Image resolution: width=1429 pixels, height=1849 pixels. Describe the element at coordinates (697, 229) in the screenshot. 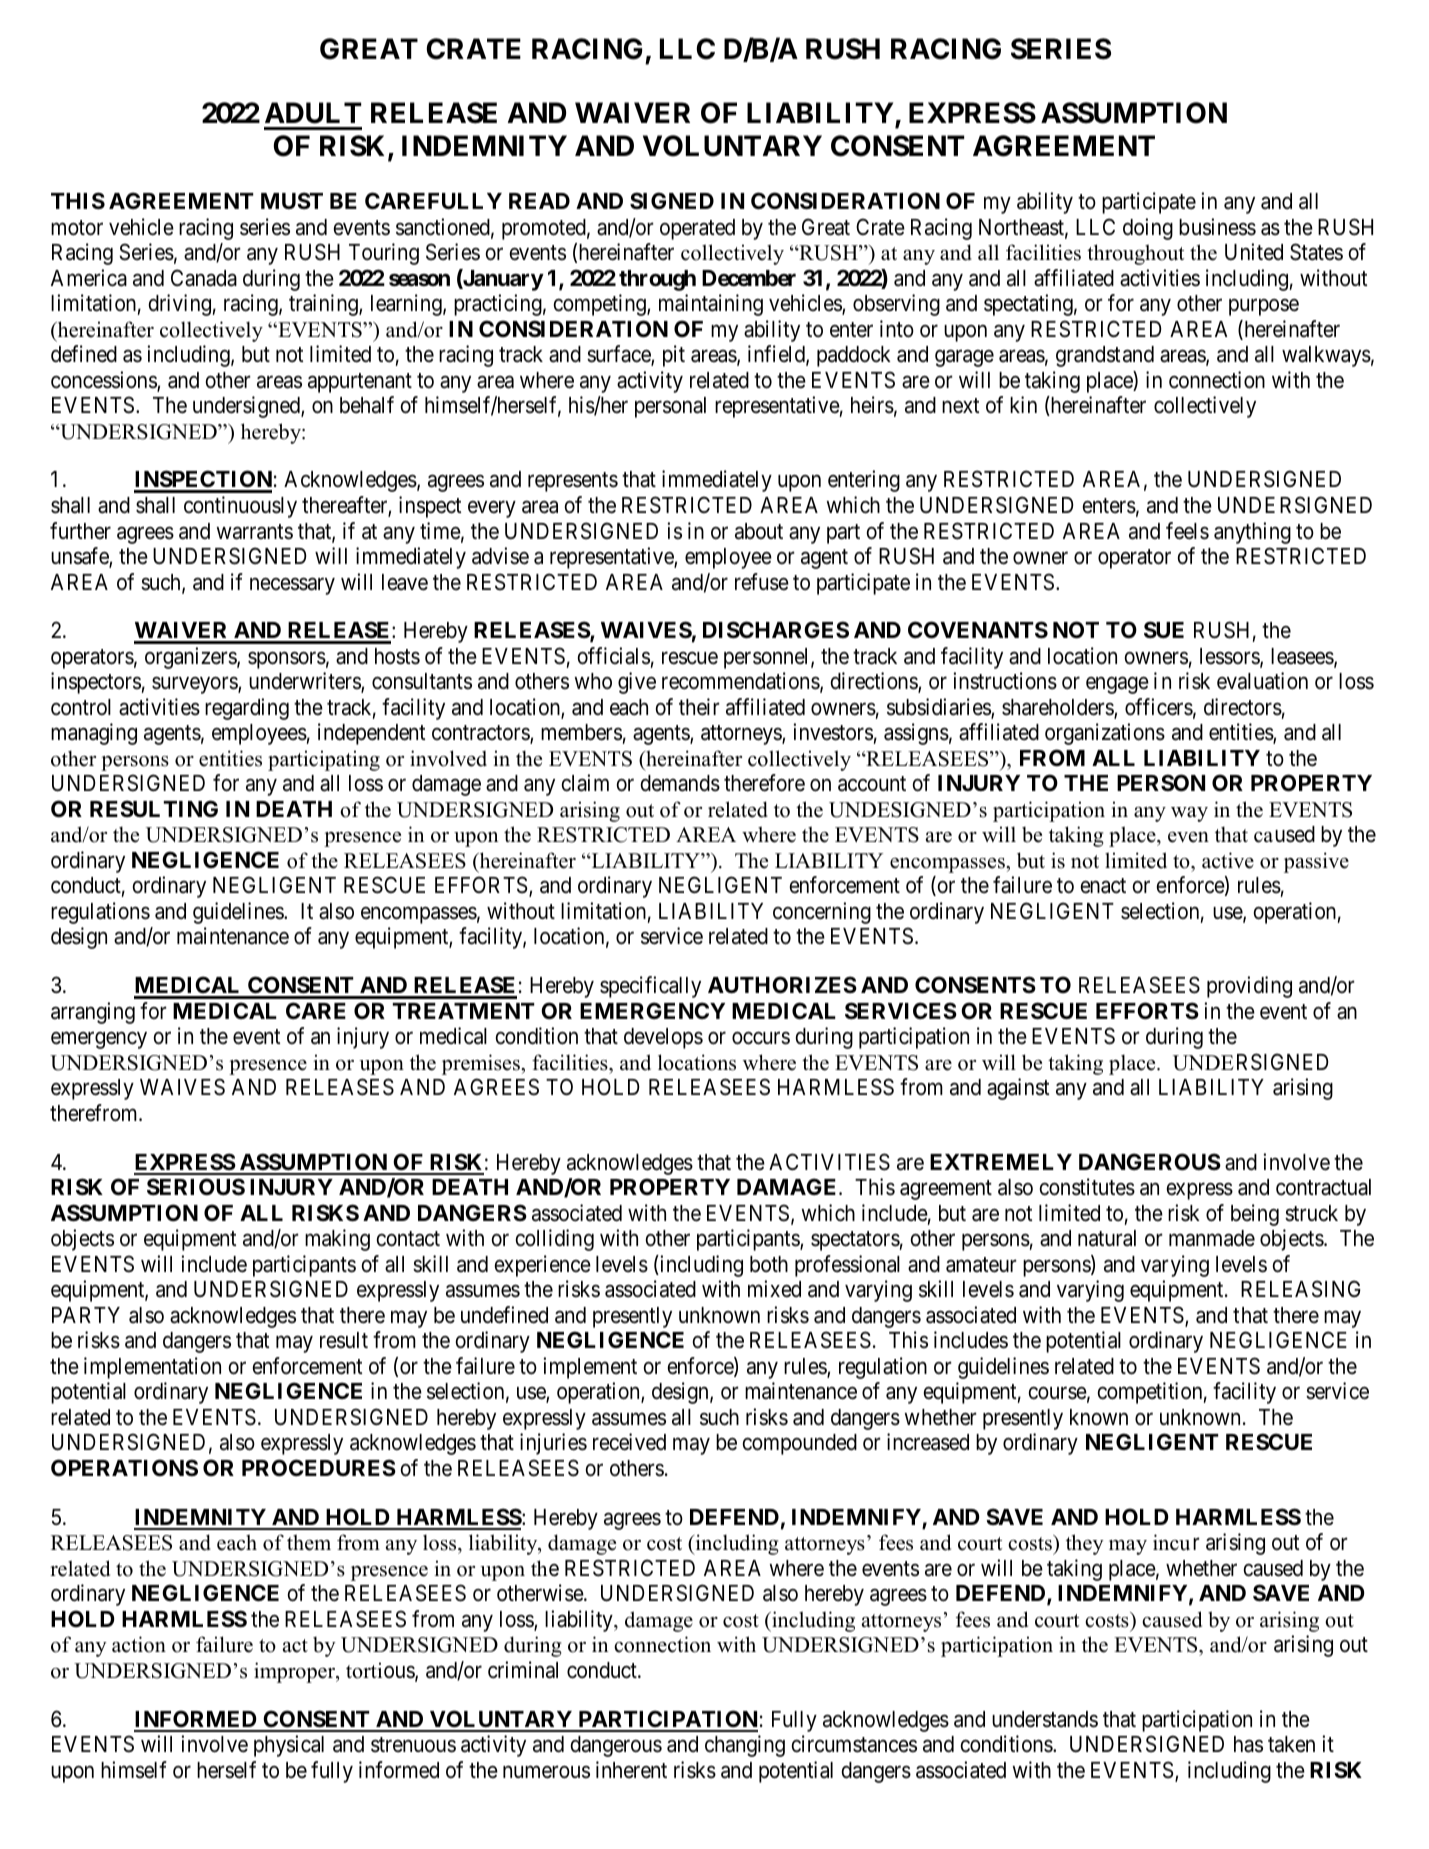

I see `operated` at that location.
